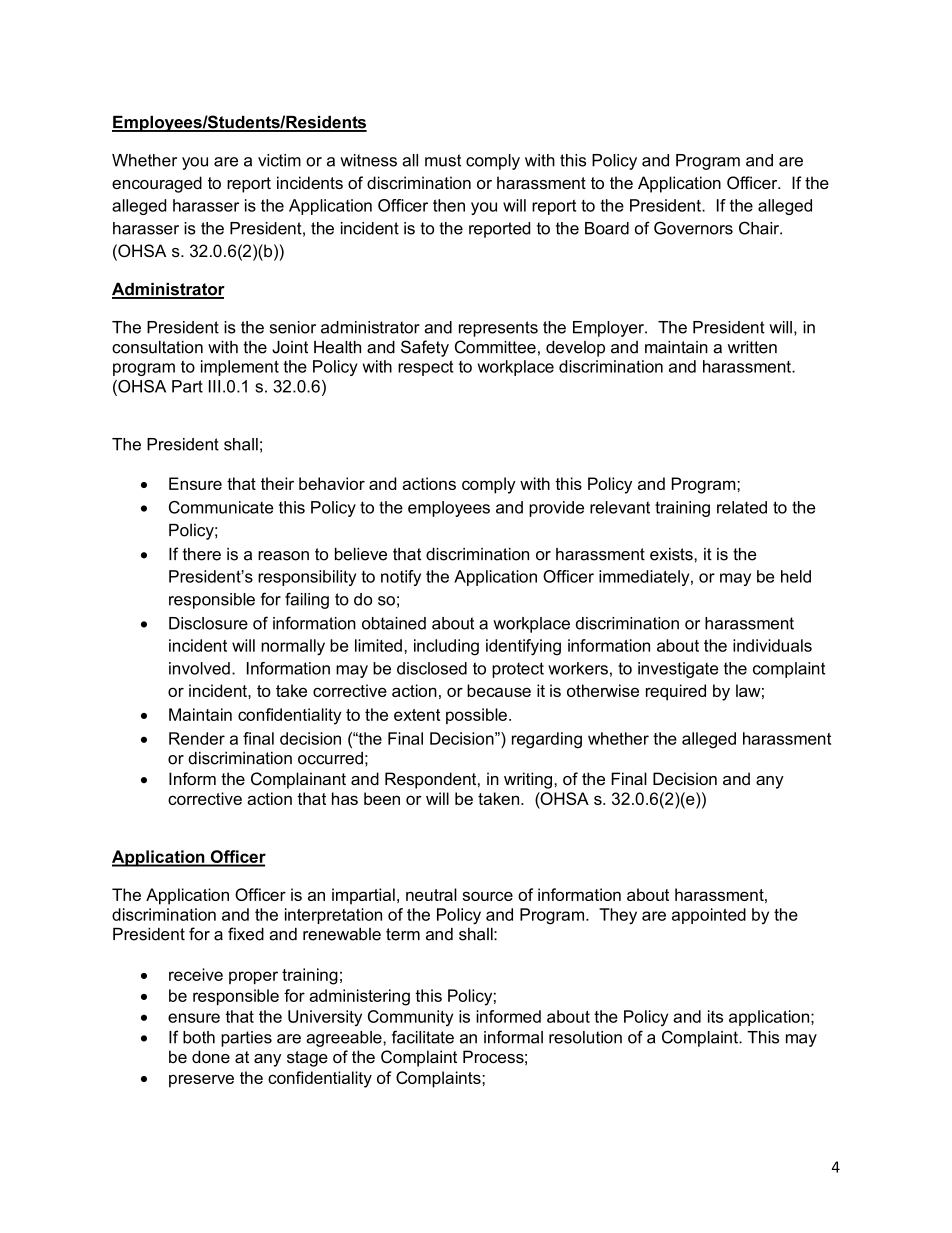 This document has width=952, height=1233. I want to click on Governors, so click(693, 228).
